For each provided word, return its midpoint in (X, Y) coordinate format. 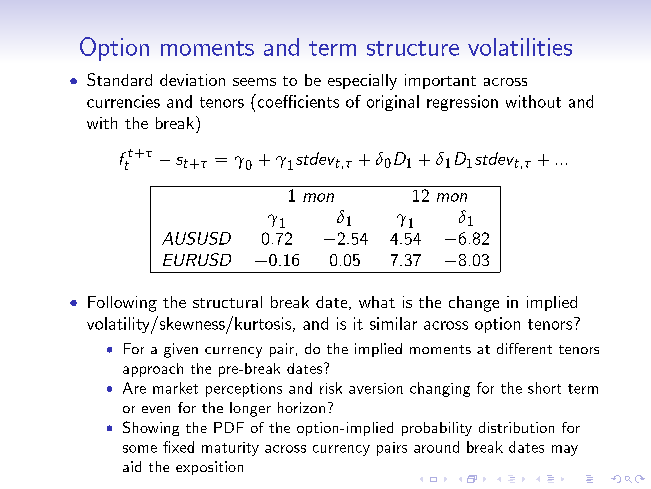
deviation (192, 80)
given (181, 350)
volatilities (520, 47)
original (393, 103)
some (140, 449)
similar (393, 323)
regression (462, 103)
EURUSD (197, 259)
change (474, 304)
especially (362, 82)
